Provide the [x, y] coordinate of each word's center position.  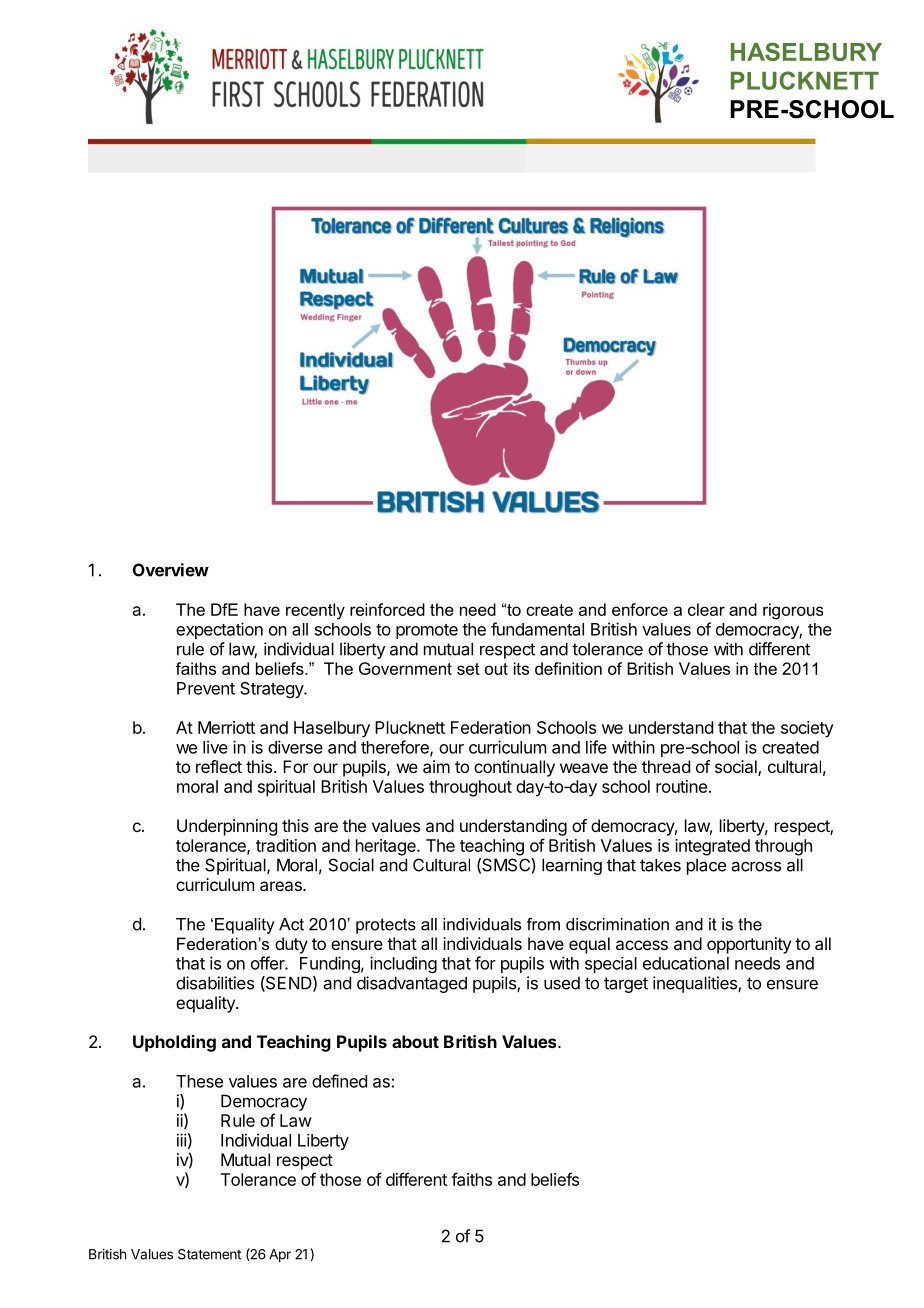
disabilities [215, 983]
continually [514, 768]
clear [706, 609]
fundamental [537, 629]
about [415, 1041]
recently [315, 611]
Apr [280, 1255]
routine [681, 786]
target [626, 985]
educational [686, 963]
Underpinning [227, 827]
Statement [209, 1254]
